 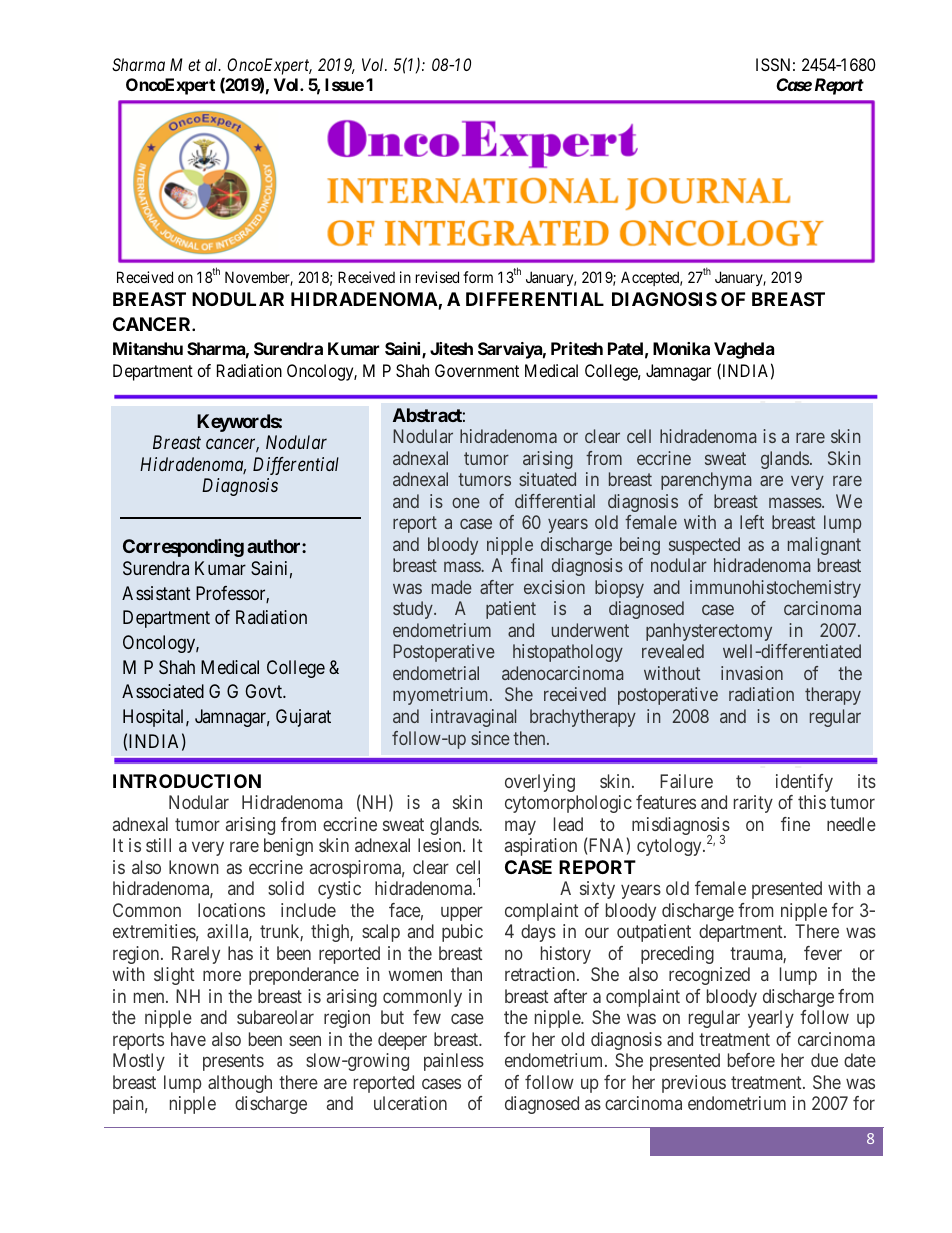 I want to click on immunohistochemistry, so click(x=775, y=589).
